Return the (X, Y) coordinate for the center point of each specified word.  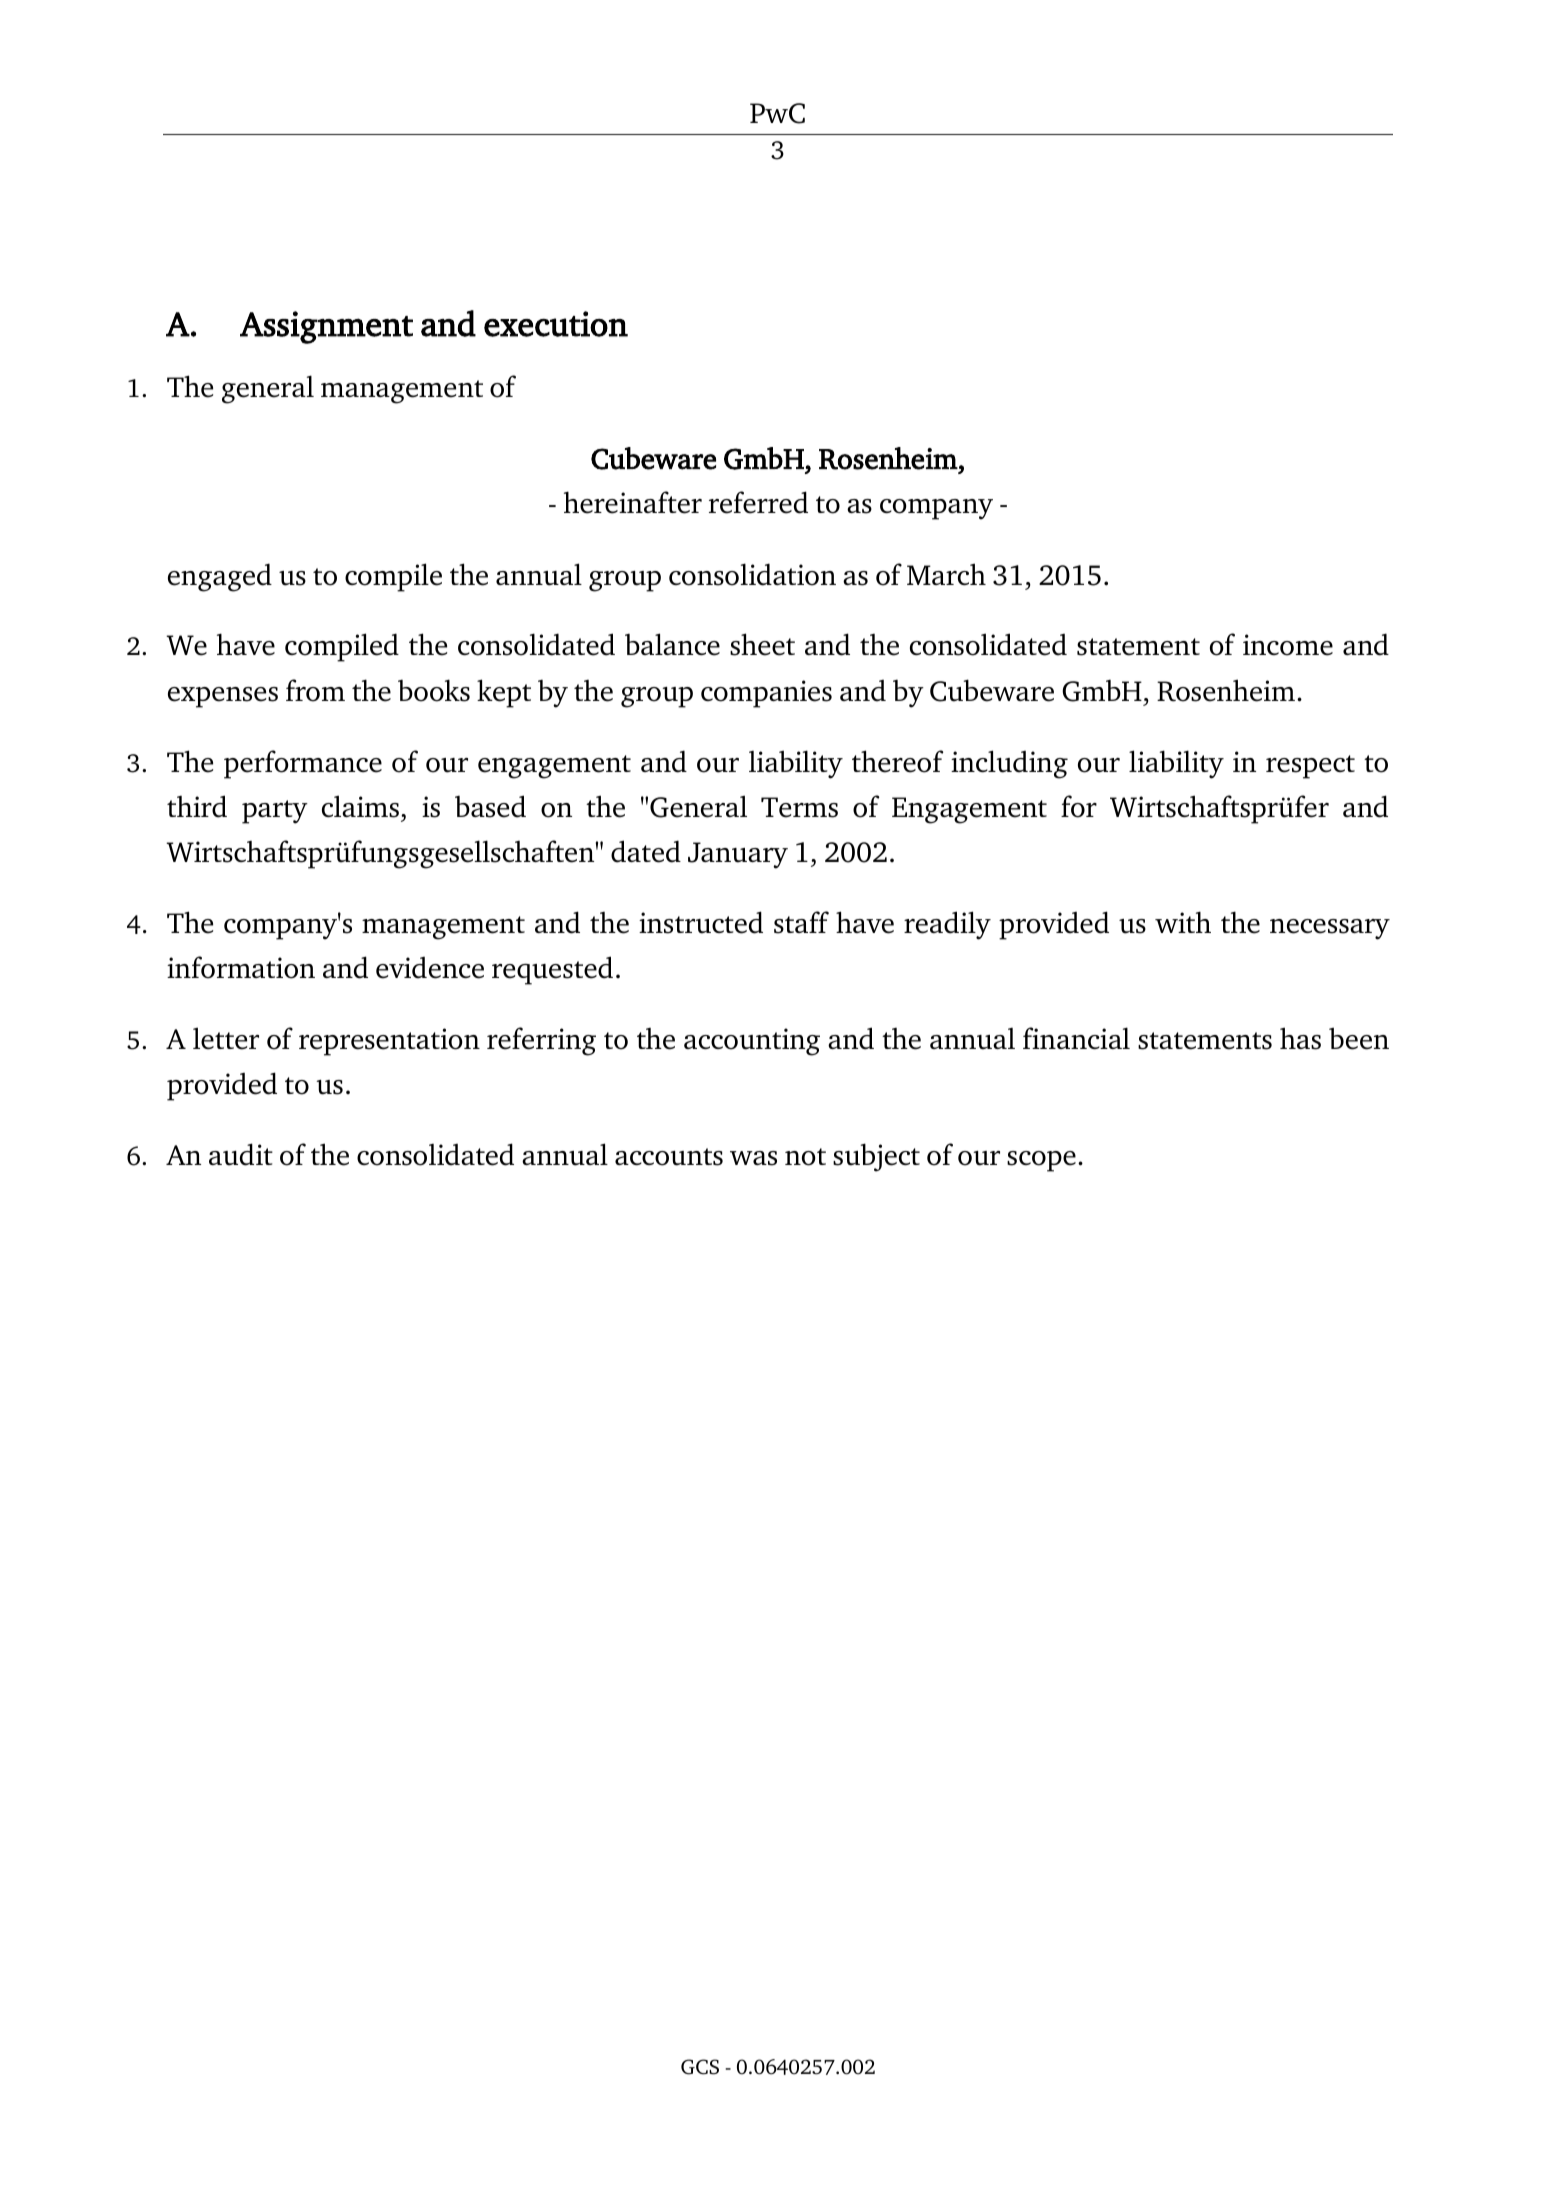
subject (876, 1157)
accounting (752, 1042)
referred (758, 502)
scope (1041, 1161)
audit (241, 1154)
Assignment (326, 327)
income (1288, 645)
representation (389, 1042)
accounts (669, 1157)
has (1300, 1038)
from (315, 690)
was (753, 1158)
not (805, 1157)
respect (1310, 767)
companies (766, 694)
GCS (700, 2067)
